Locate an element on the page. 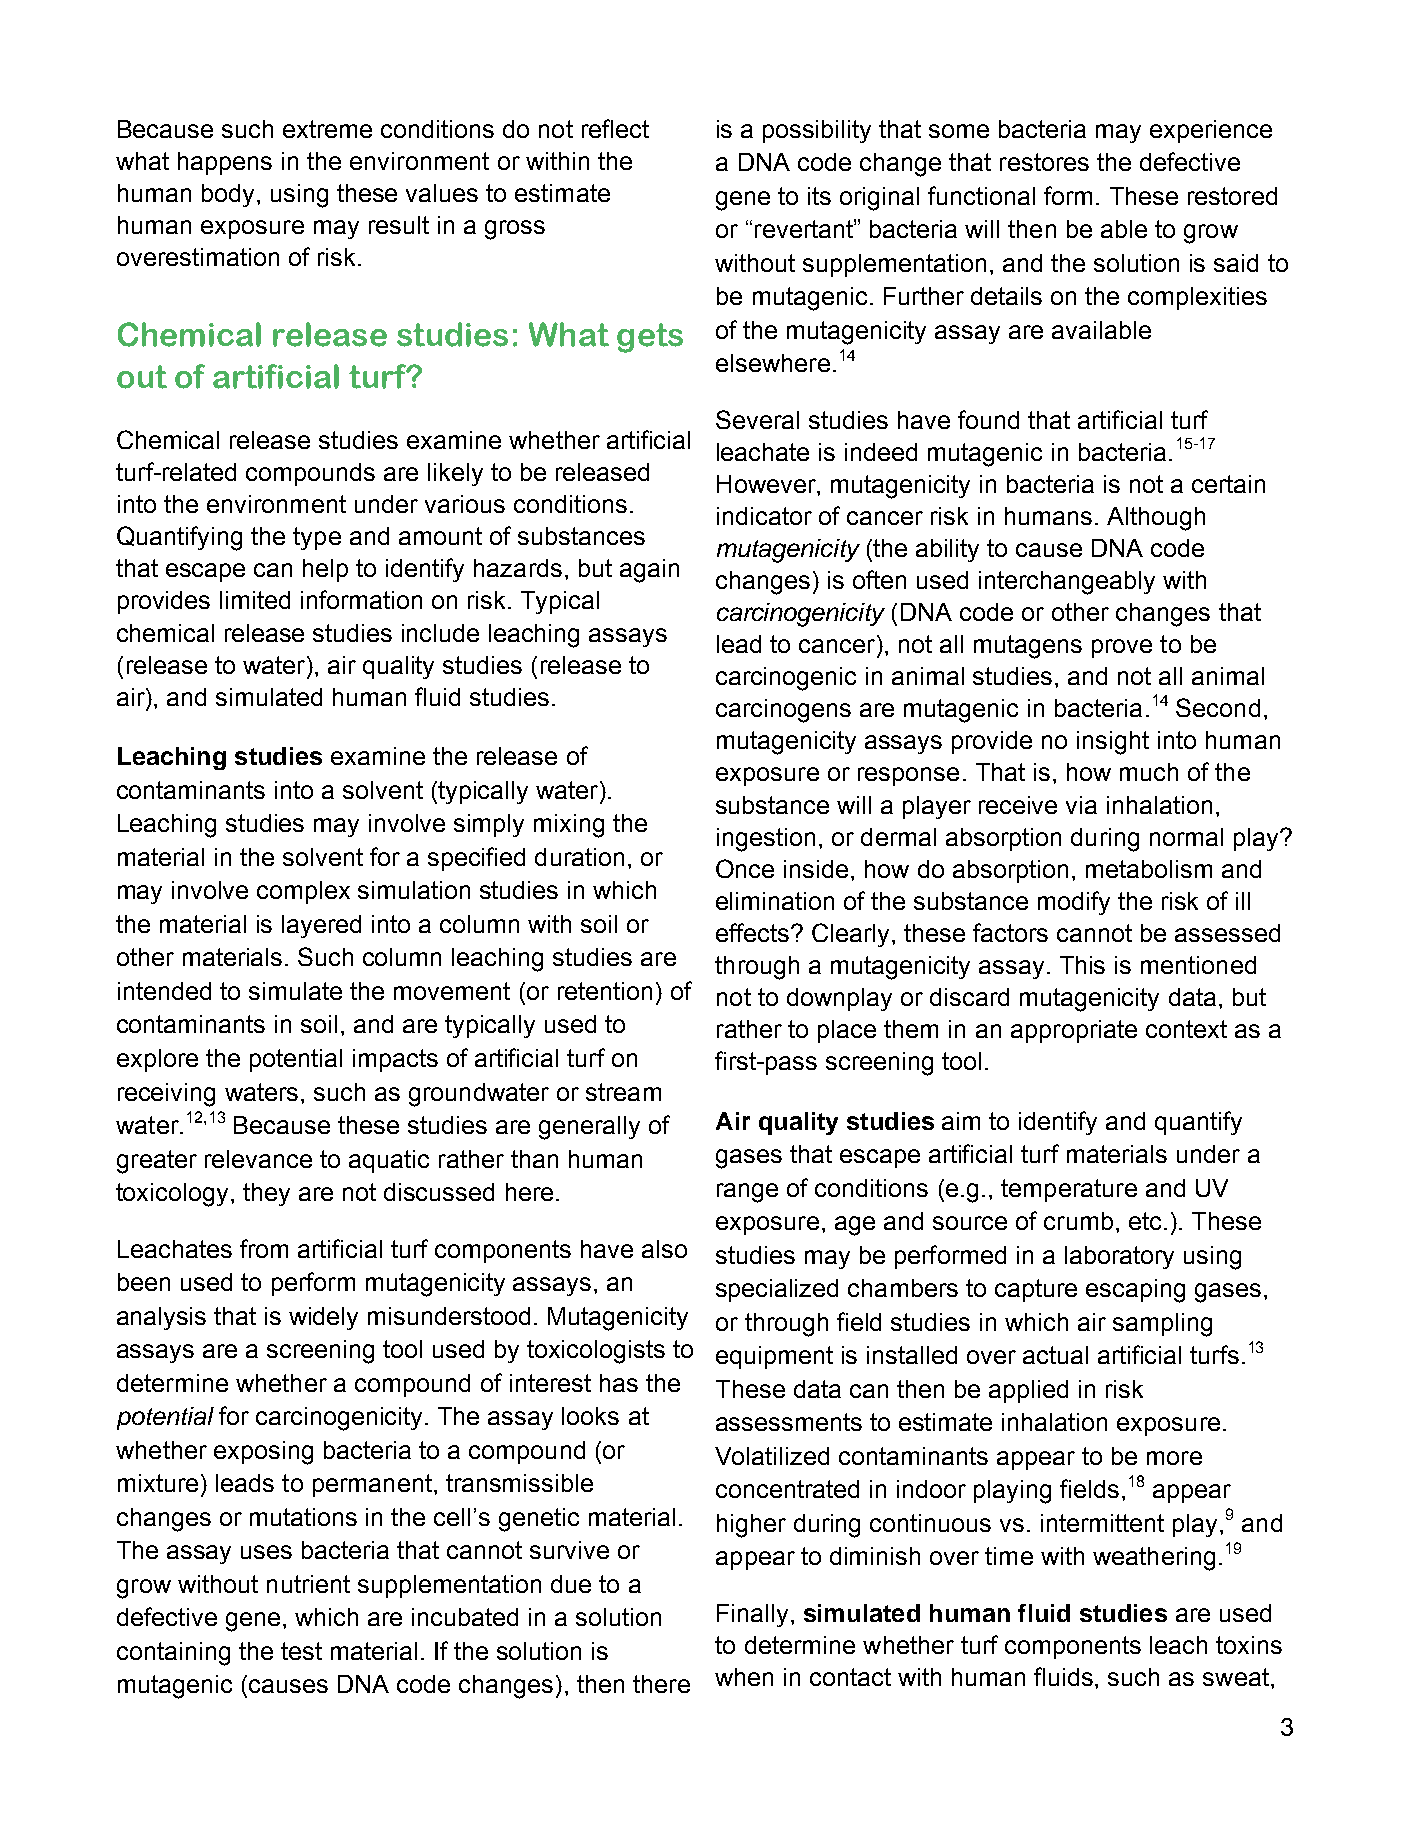  effects is located at coordinates (754, 932).
